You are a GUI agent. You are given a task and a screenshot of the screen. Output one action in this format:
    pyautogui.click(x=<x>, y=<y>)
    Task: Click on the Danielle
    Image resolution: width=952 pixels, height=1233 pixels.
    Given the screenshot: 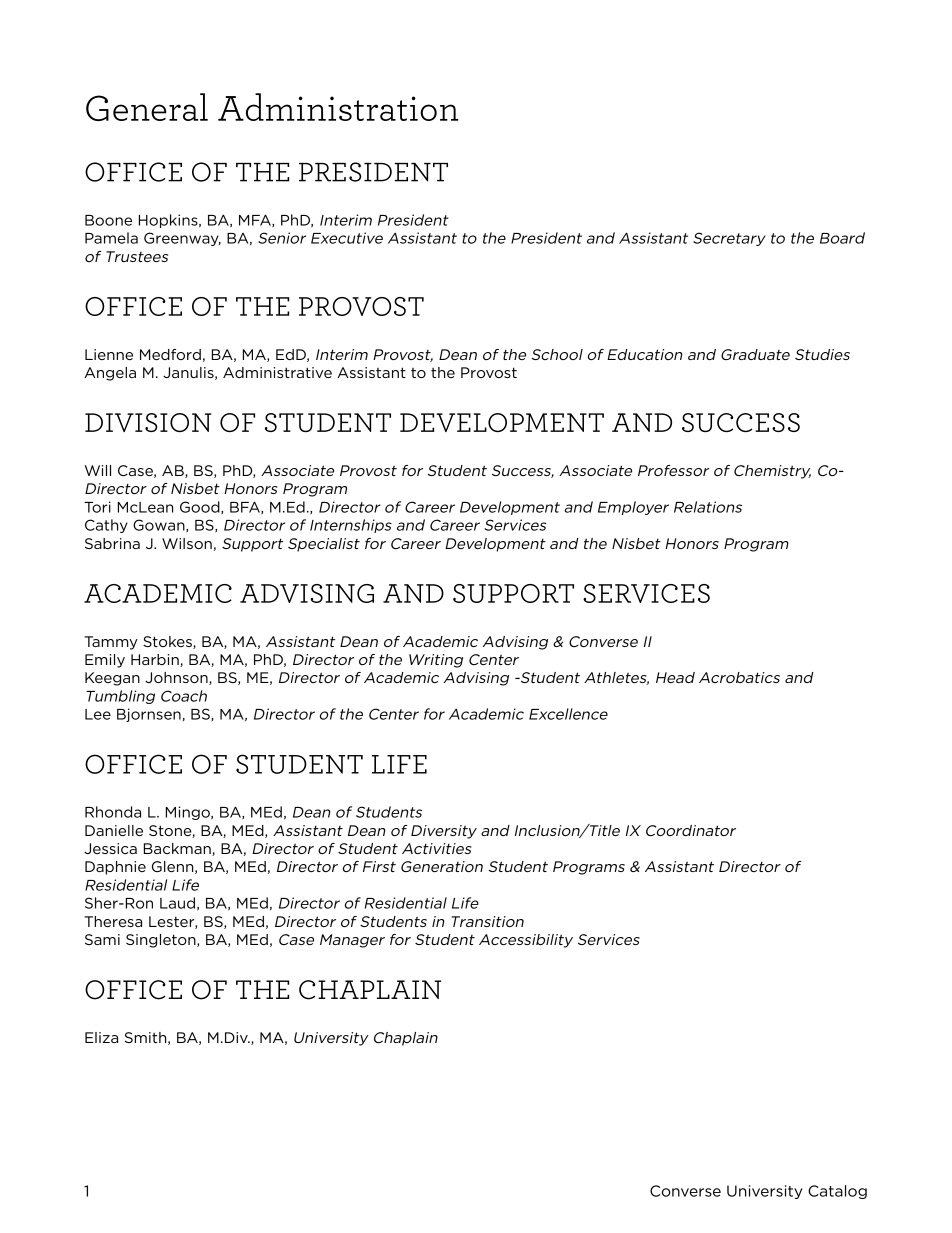 What is the action you would take?
    pyautogui.click(x=114, y=830)
